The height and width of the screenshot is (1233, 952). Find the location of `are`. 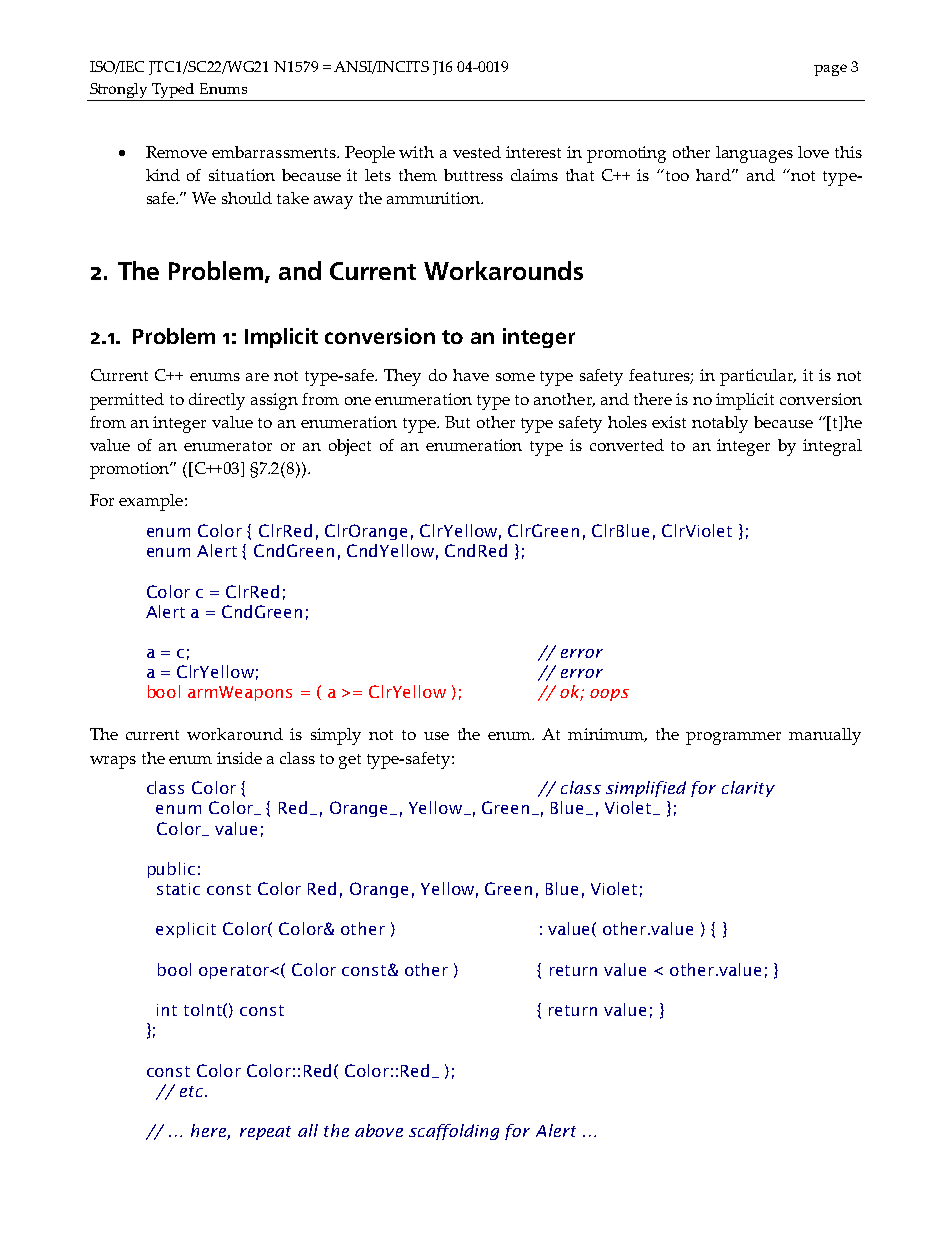

are is located at coordinates (257, 377).
